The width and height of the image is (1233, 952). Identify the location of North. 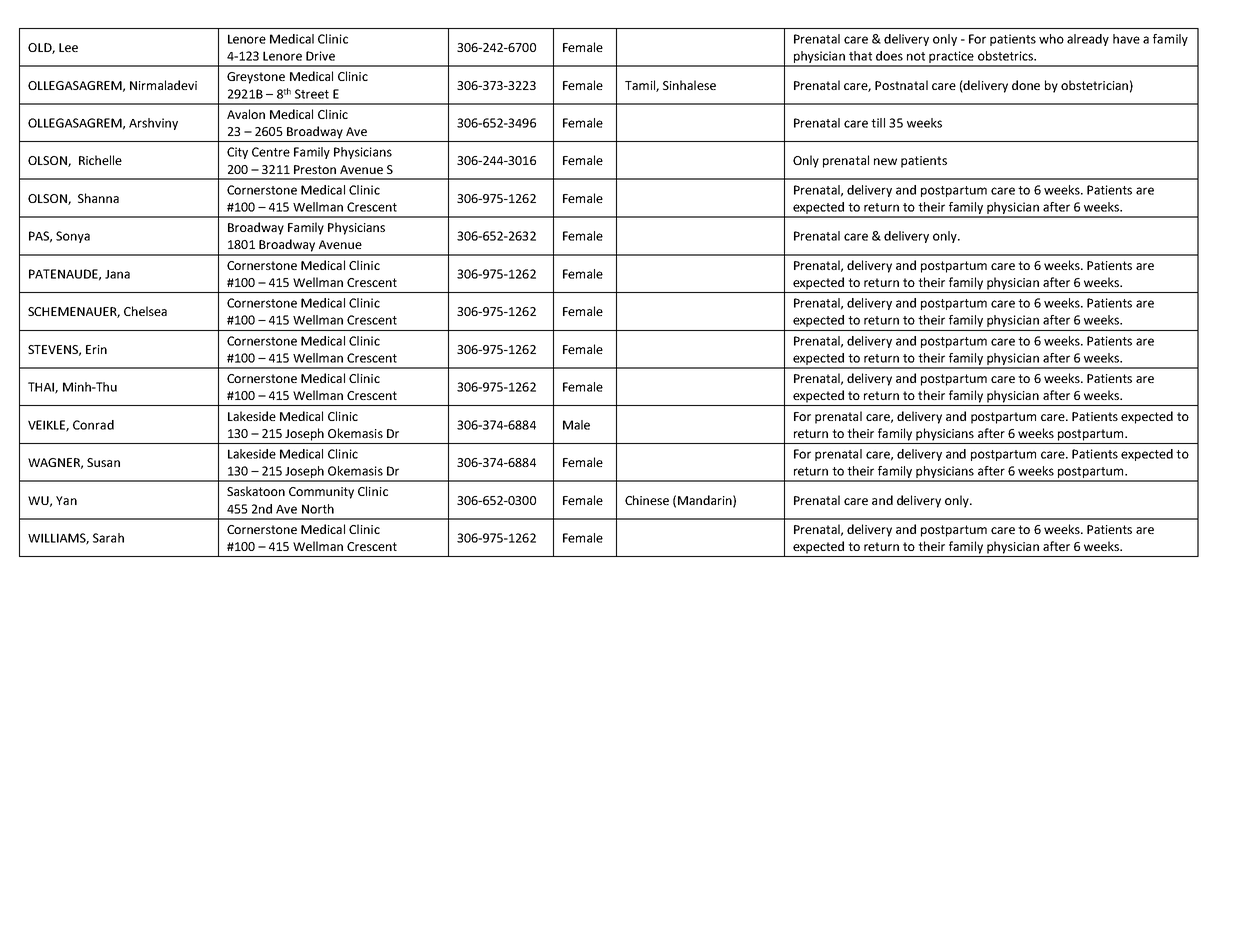
(318, 509).
